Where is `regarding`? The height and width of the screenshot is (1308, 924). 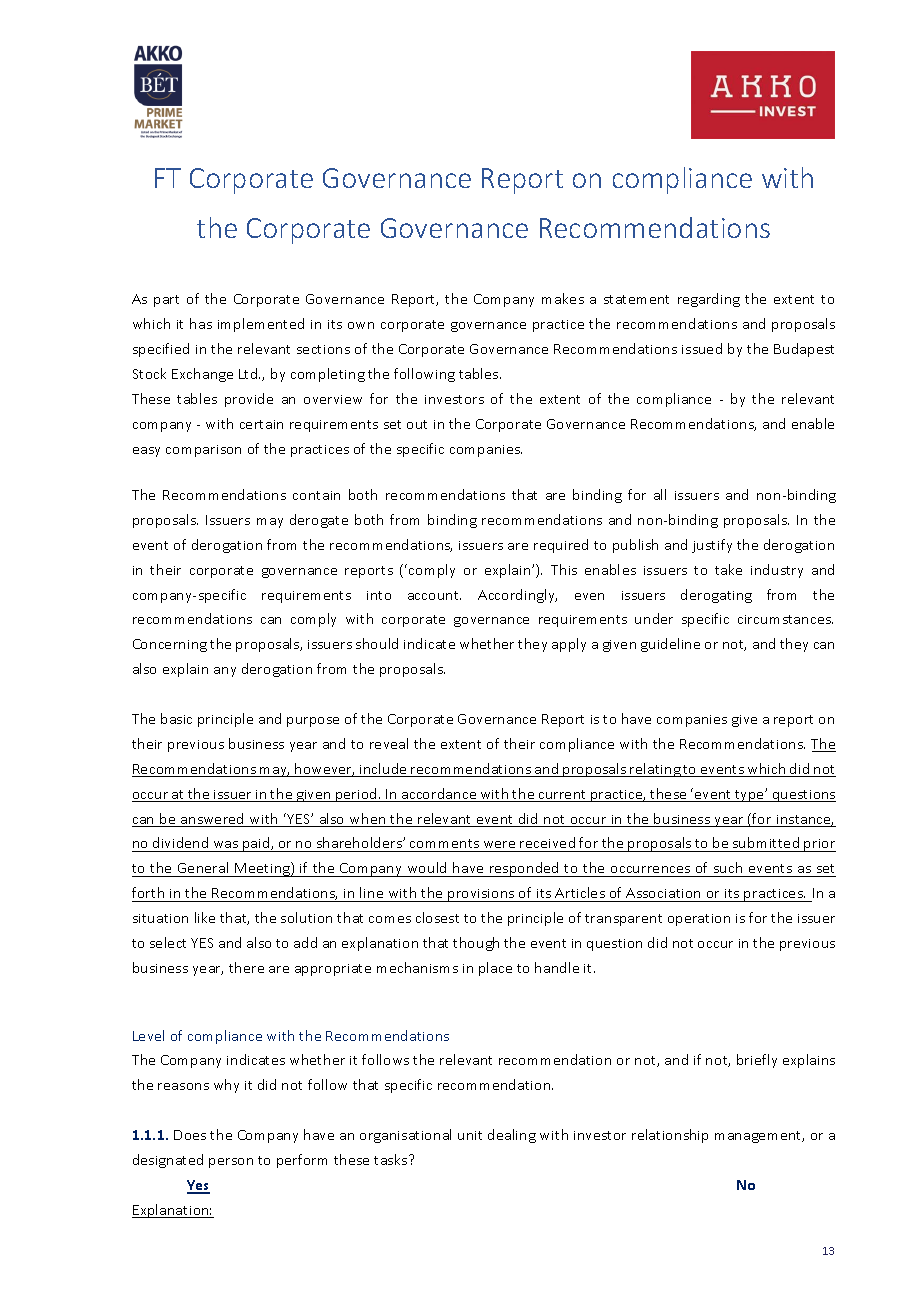
regarding is located at coordinates (709, 300).
